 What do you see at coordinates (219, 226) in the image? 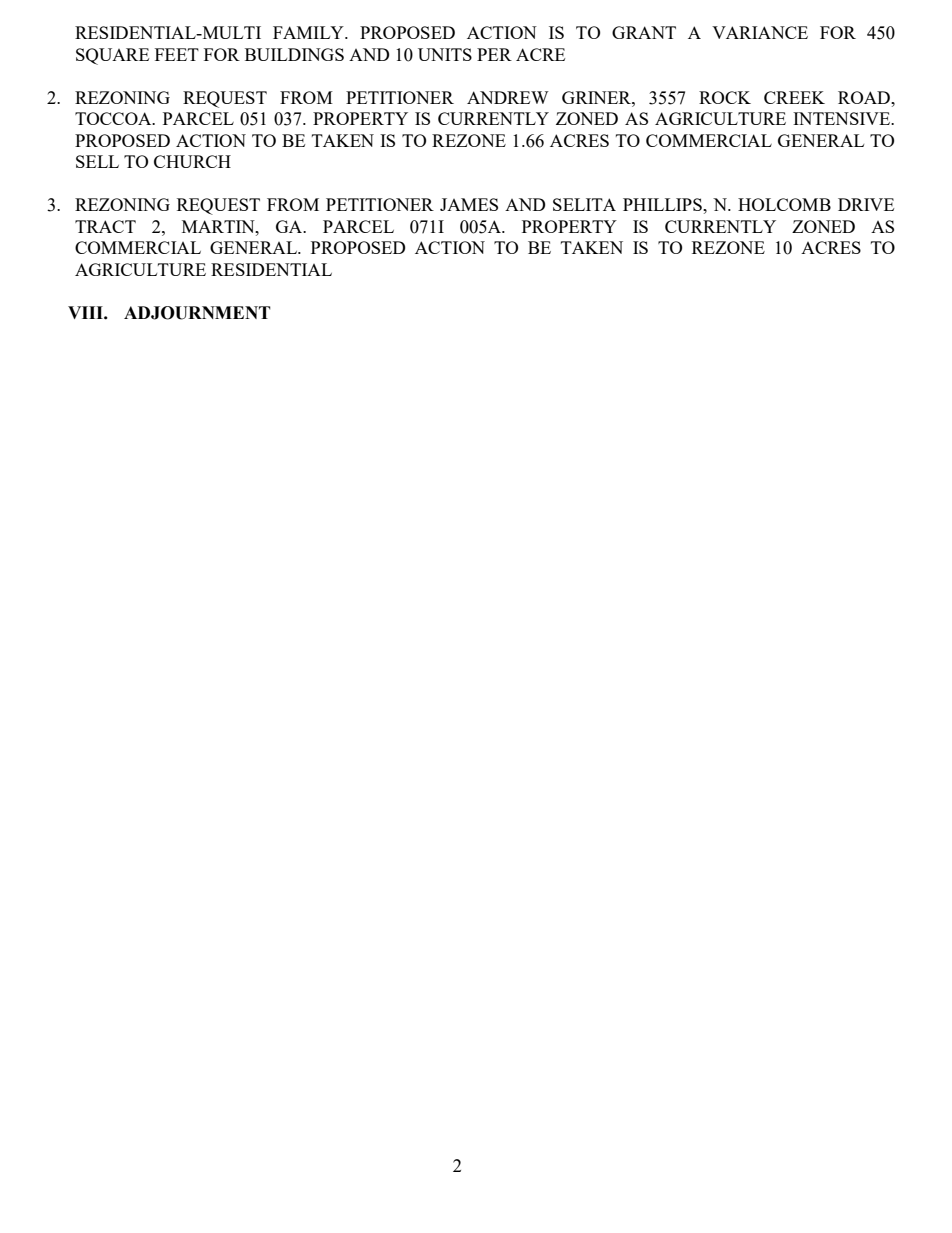
I see `MARTIN` at bounding box center [219, 226].
